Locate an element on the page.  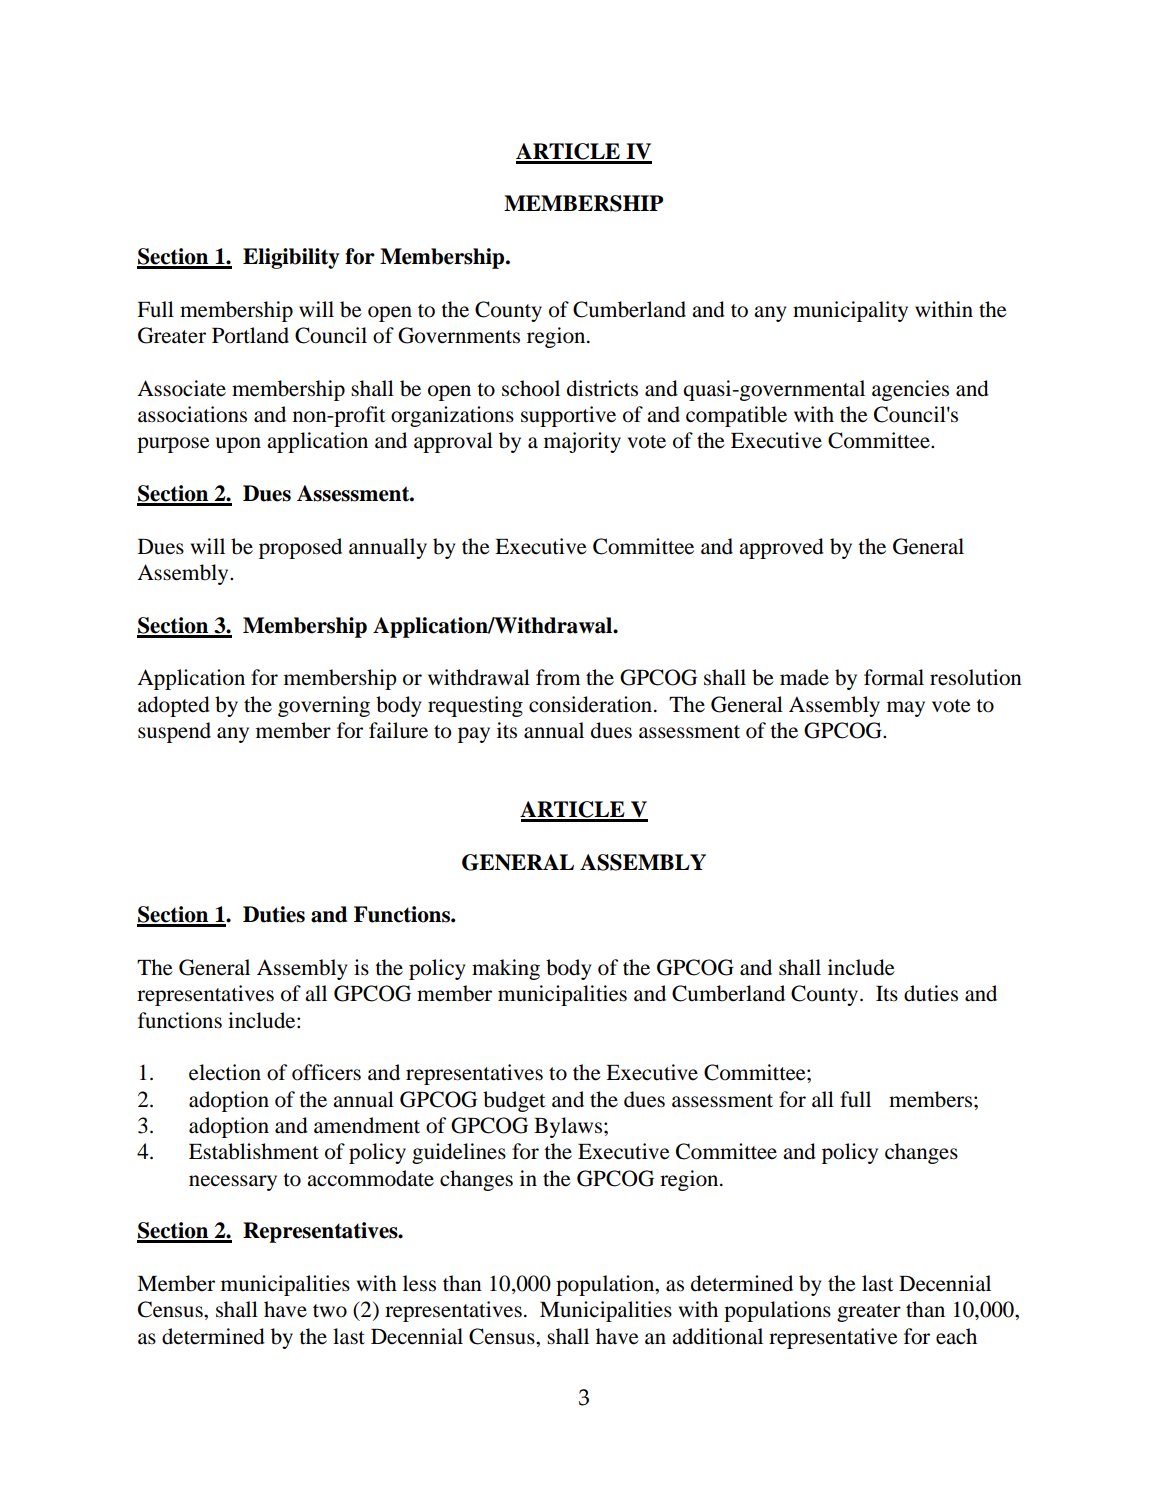
may is located at coordinates (906, 709).
